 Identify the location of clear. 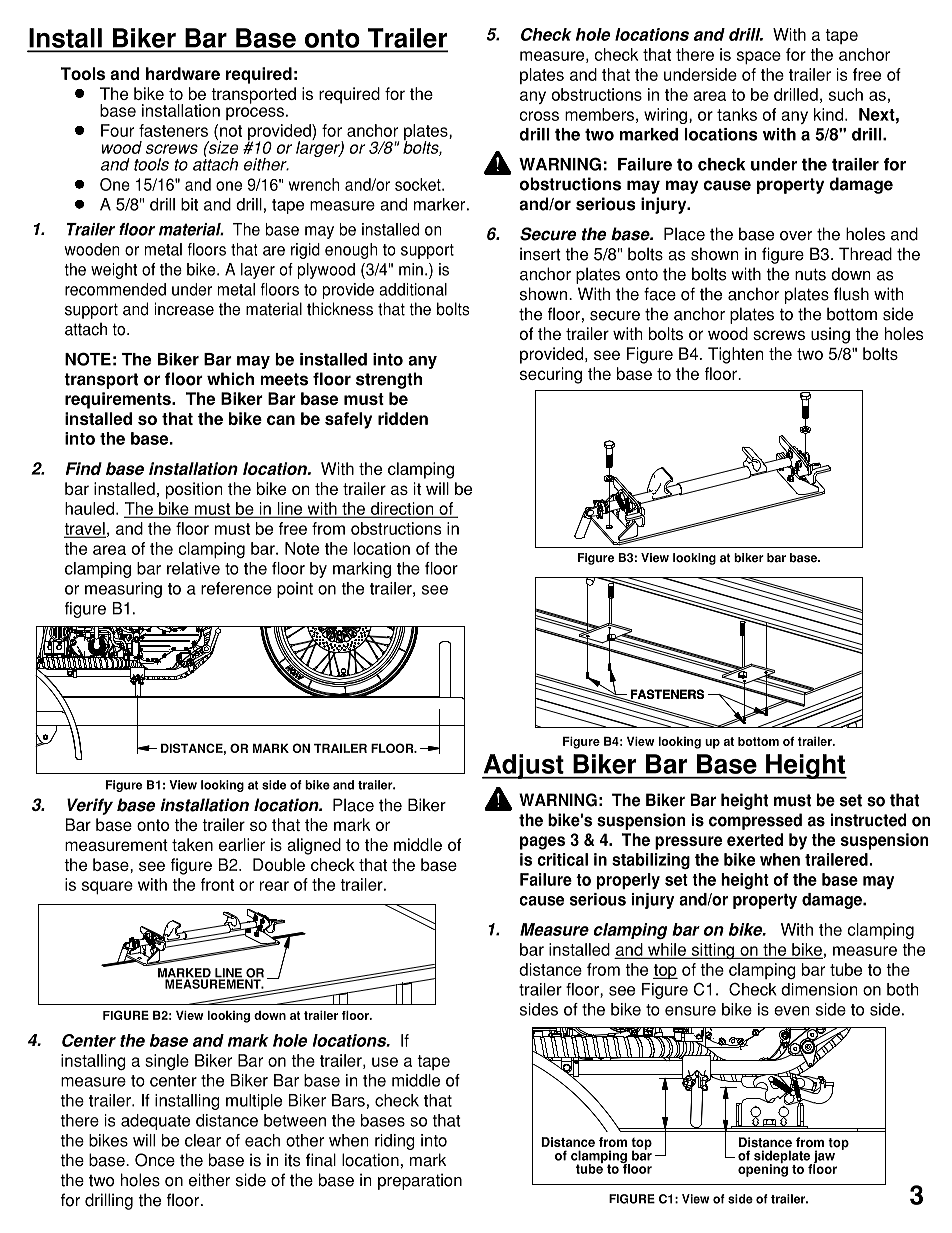
(203, 1140).
